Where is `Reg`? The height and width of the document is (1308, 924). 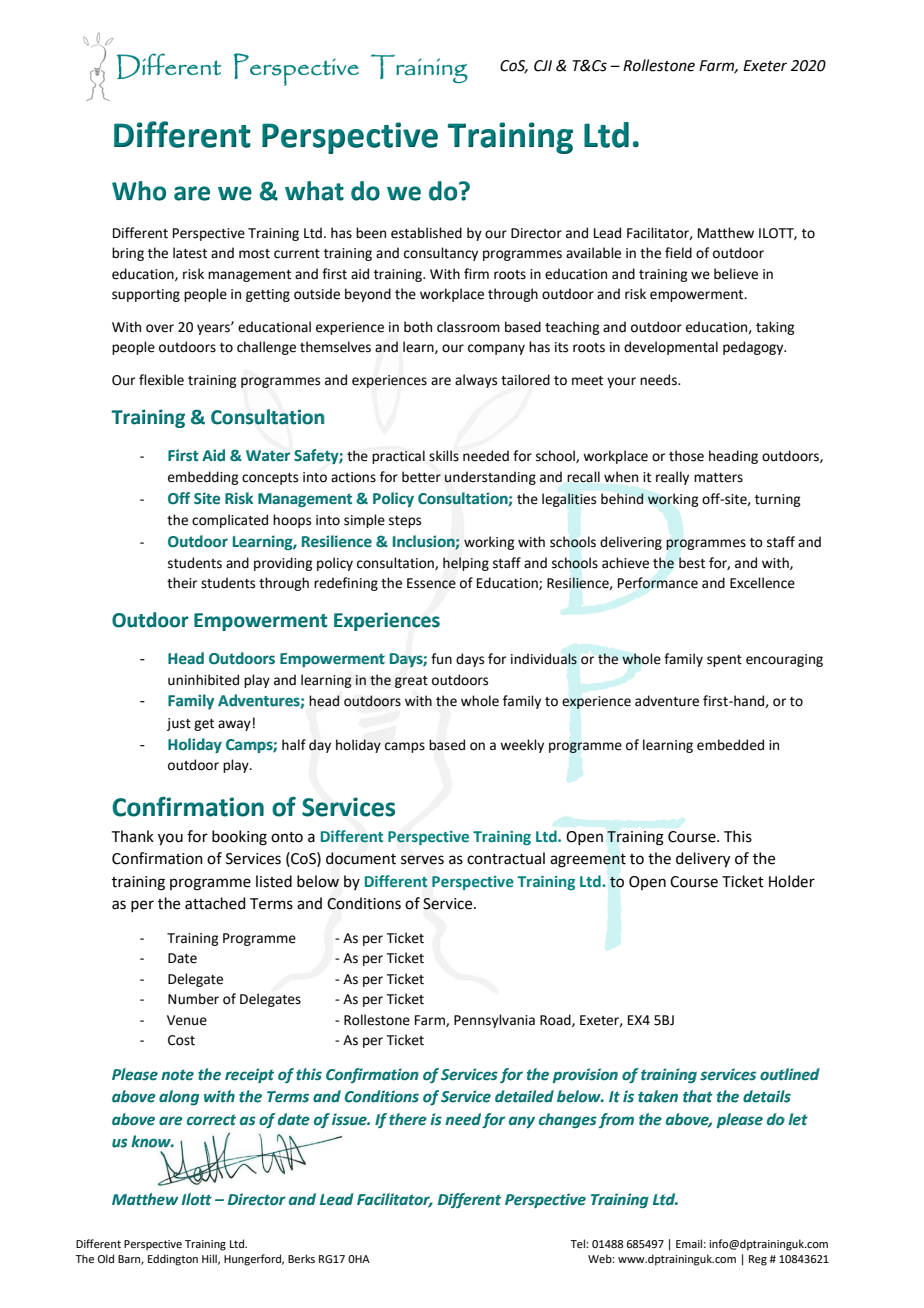 Reg is located at coordinates (758, 1260).
